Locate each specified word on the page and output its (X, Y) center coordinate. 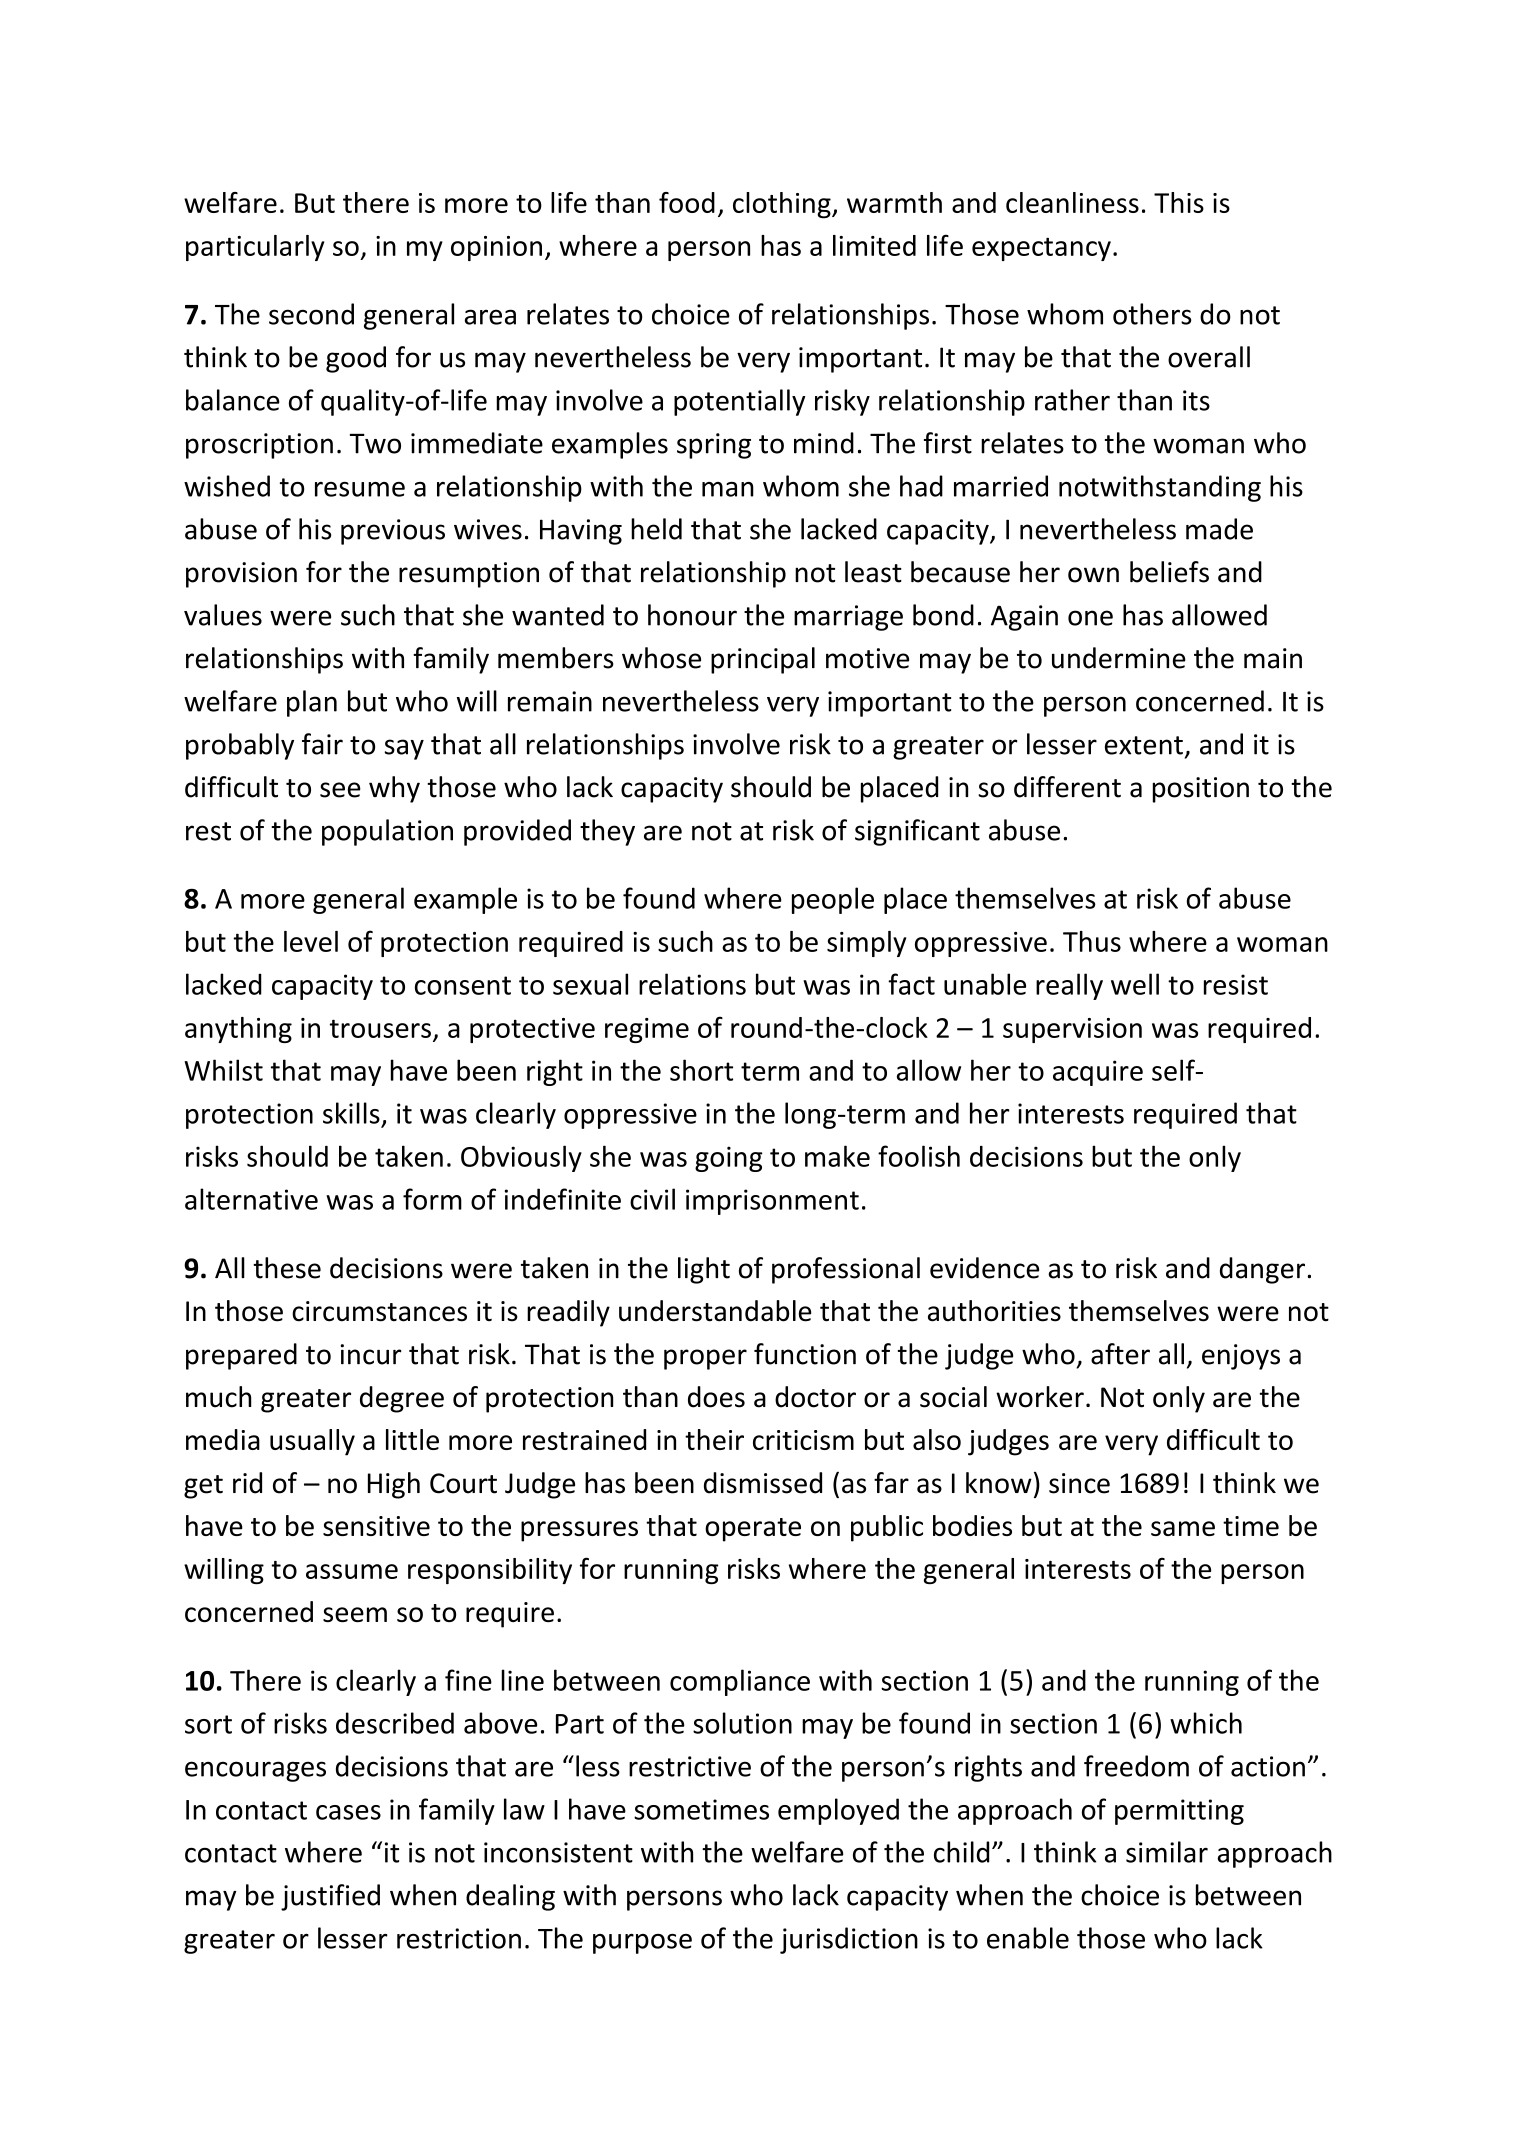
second (311, 314)
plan (312, 703)
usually (312, 1442)
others (1152, 314)
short (701, 1070)
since (1079, 1483)
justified (330, 1897)
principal (763, 660)
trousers (380, 1028)
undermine (1119, 658)
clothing (783, 205)
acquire (1098, 1073)
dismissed (763, 1483)
